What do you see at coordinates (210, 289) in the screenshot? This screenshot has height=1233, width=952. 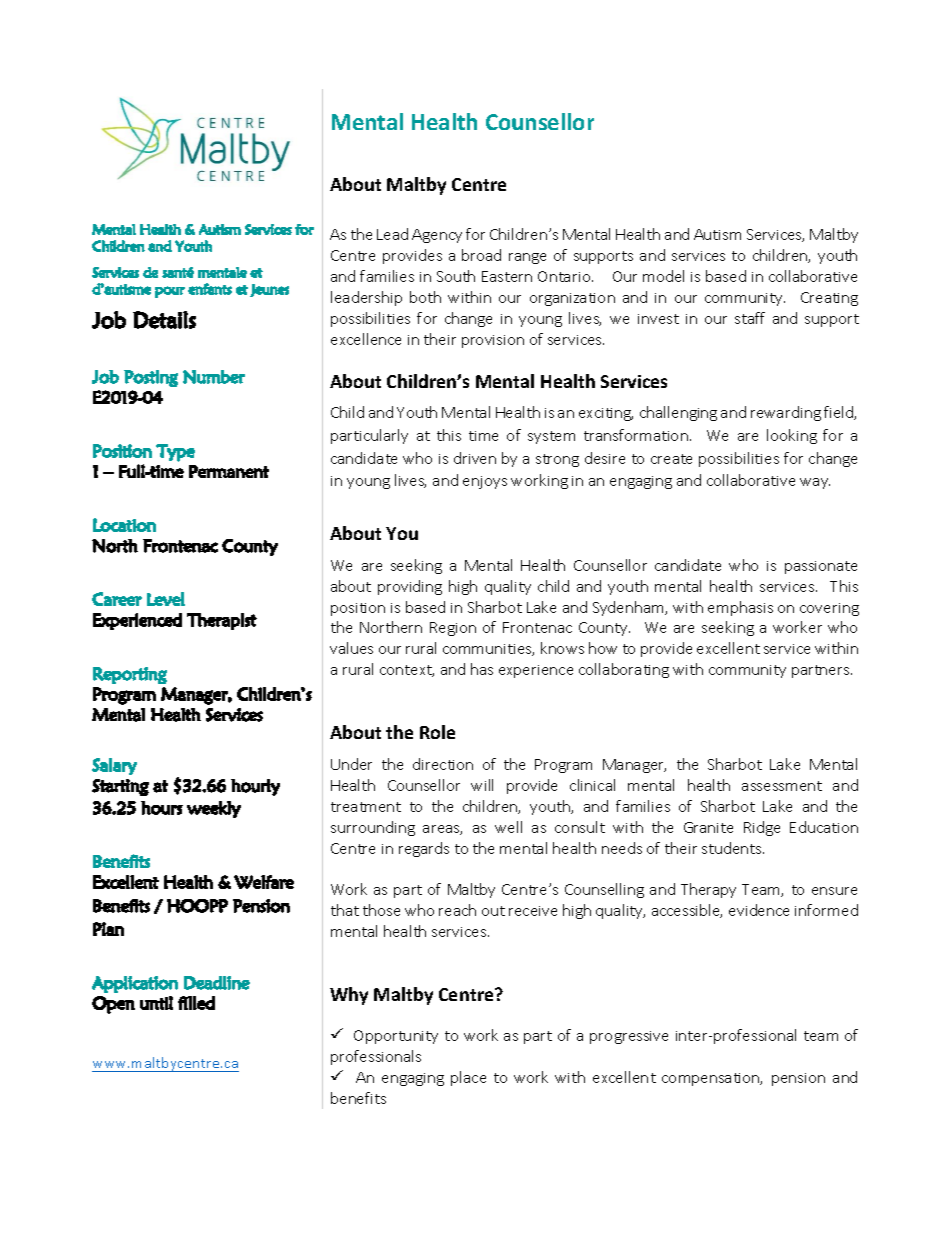 I see `enfants` at bounding box center [210, 289].
